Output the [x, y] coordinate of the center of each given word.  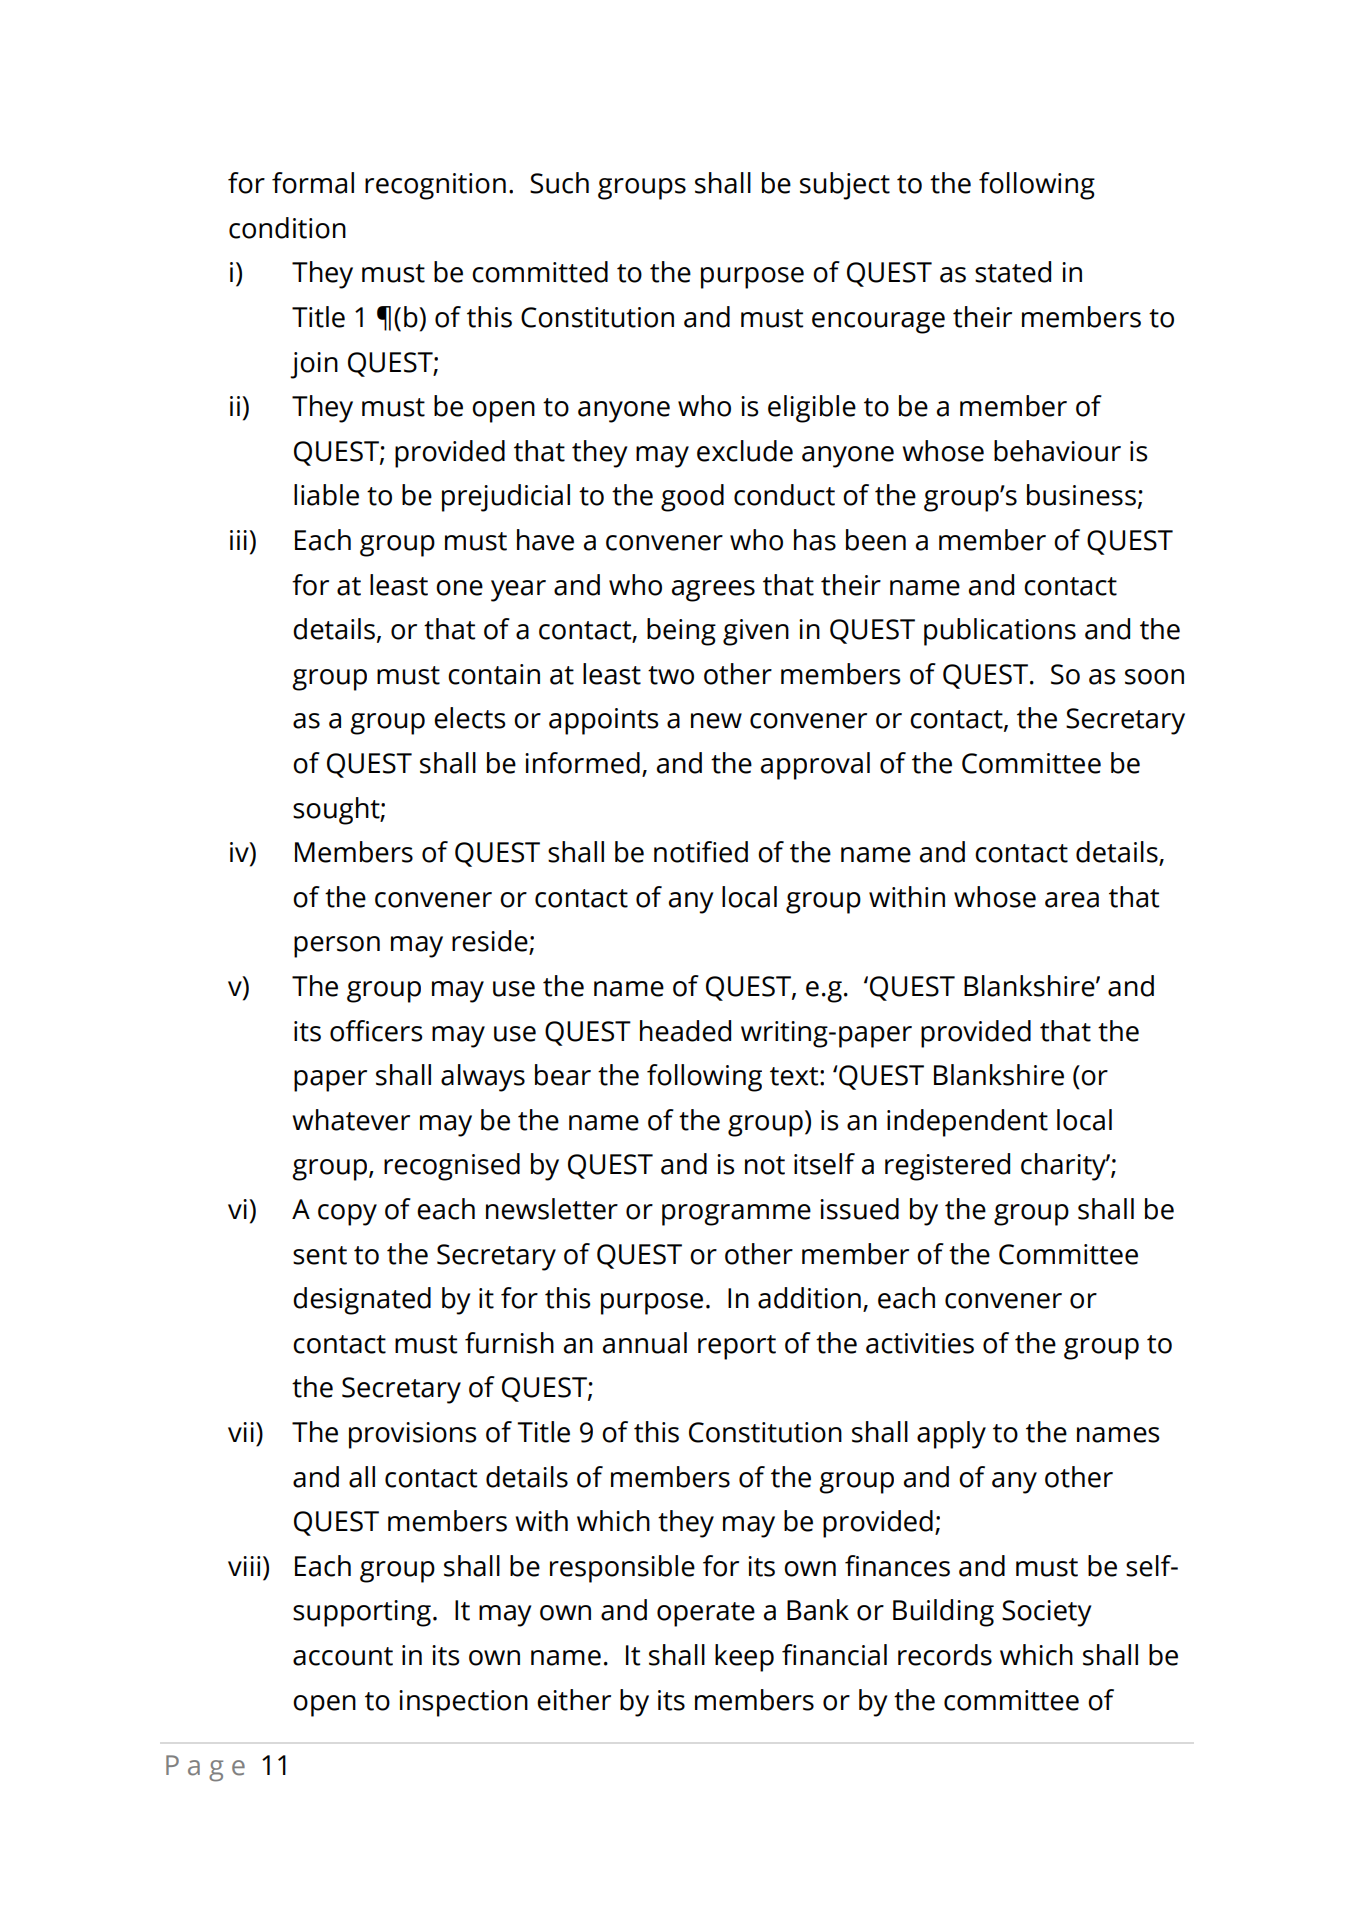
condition [287, 228]
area [1072, 900]
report [737, 1347]
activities [920, 1343]
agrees [713, 591]
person [337, 947]
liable [326, 495]
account [343, 1656]
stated [1013, 272]
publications [1000, 632]
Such [559, 183]
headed [685, 1031]
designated [362, 1301]
